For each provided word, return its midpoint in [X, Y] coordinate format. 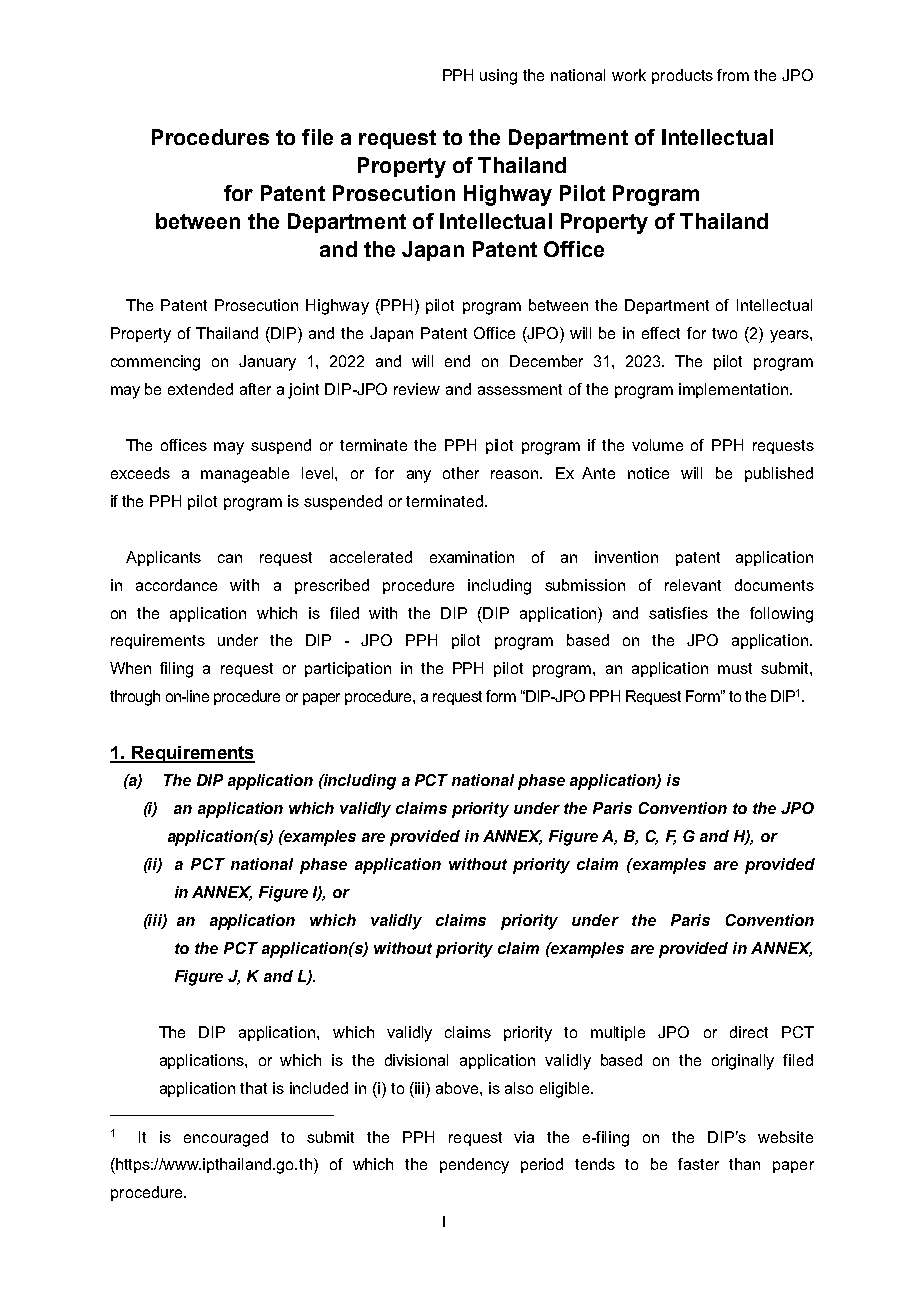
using [498, 77]
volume [657, 445]
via [524, 1137]
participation [348, 669]
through [135, 698]
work [629, 75]
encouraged [226, 1139]
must [735, 668]
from [733, 75]
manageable [245, 475]
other [461, 473]
